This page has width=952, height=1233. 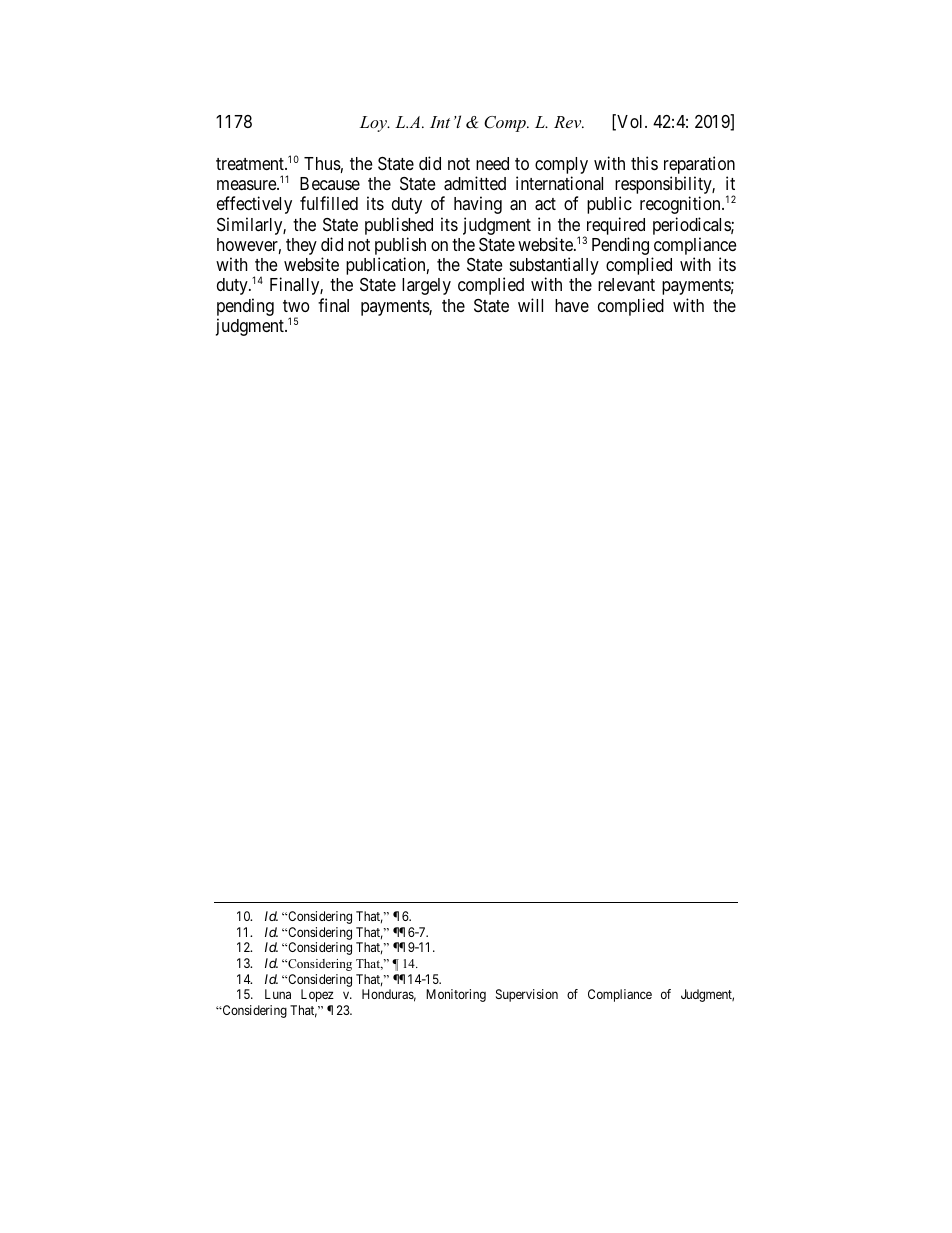 What do you see at coordinates (572, 305) in the page?
I see `have` at bounding box center [572, 305].
